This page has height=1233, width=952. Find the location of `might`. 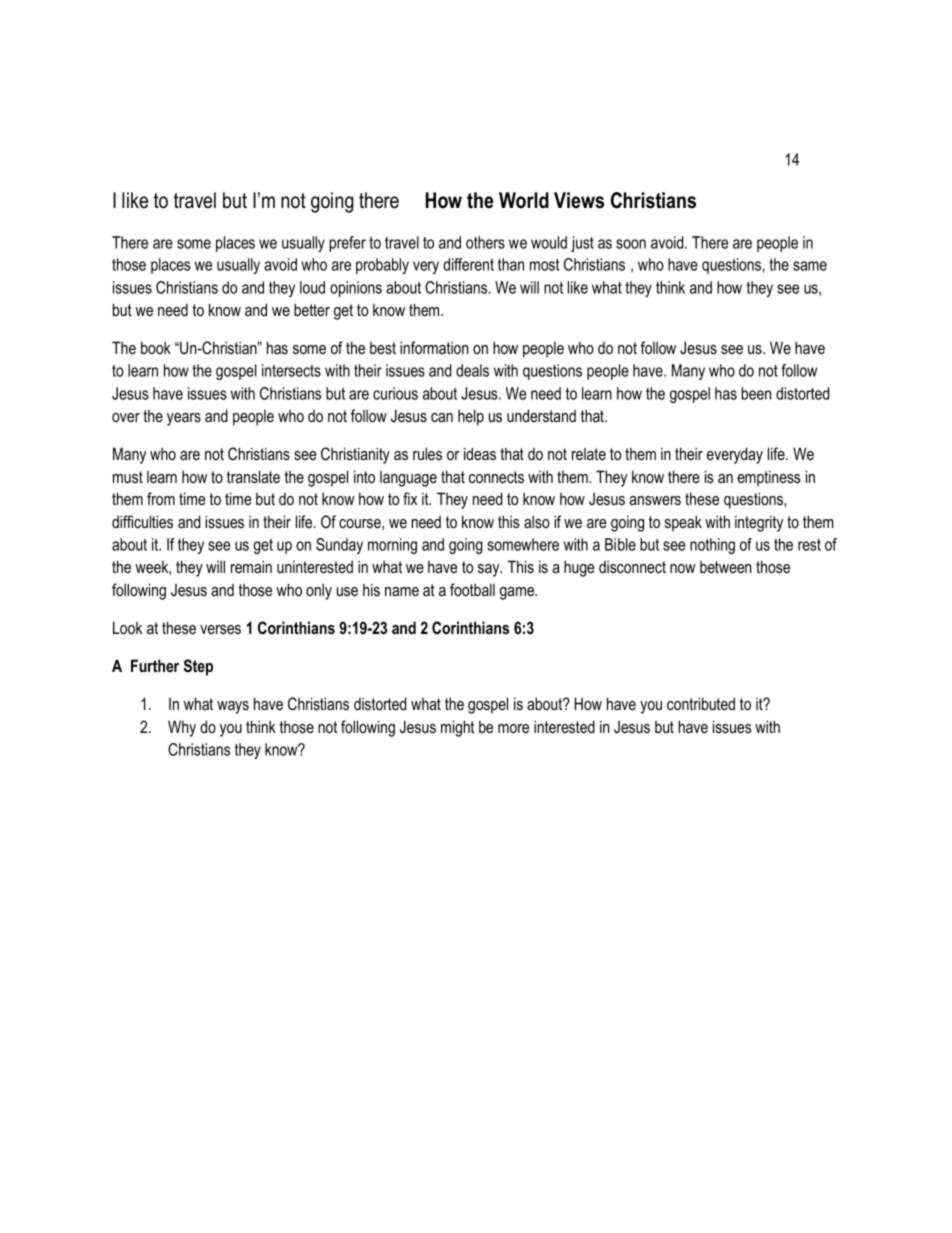

might is located at coordinates (457, 728).
